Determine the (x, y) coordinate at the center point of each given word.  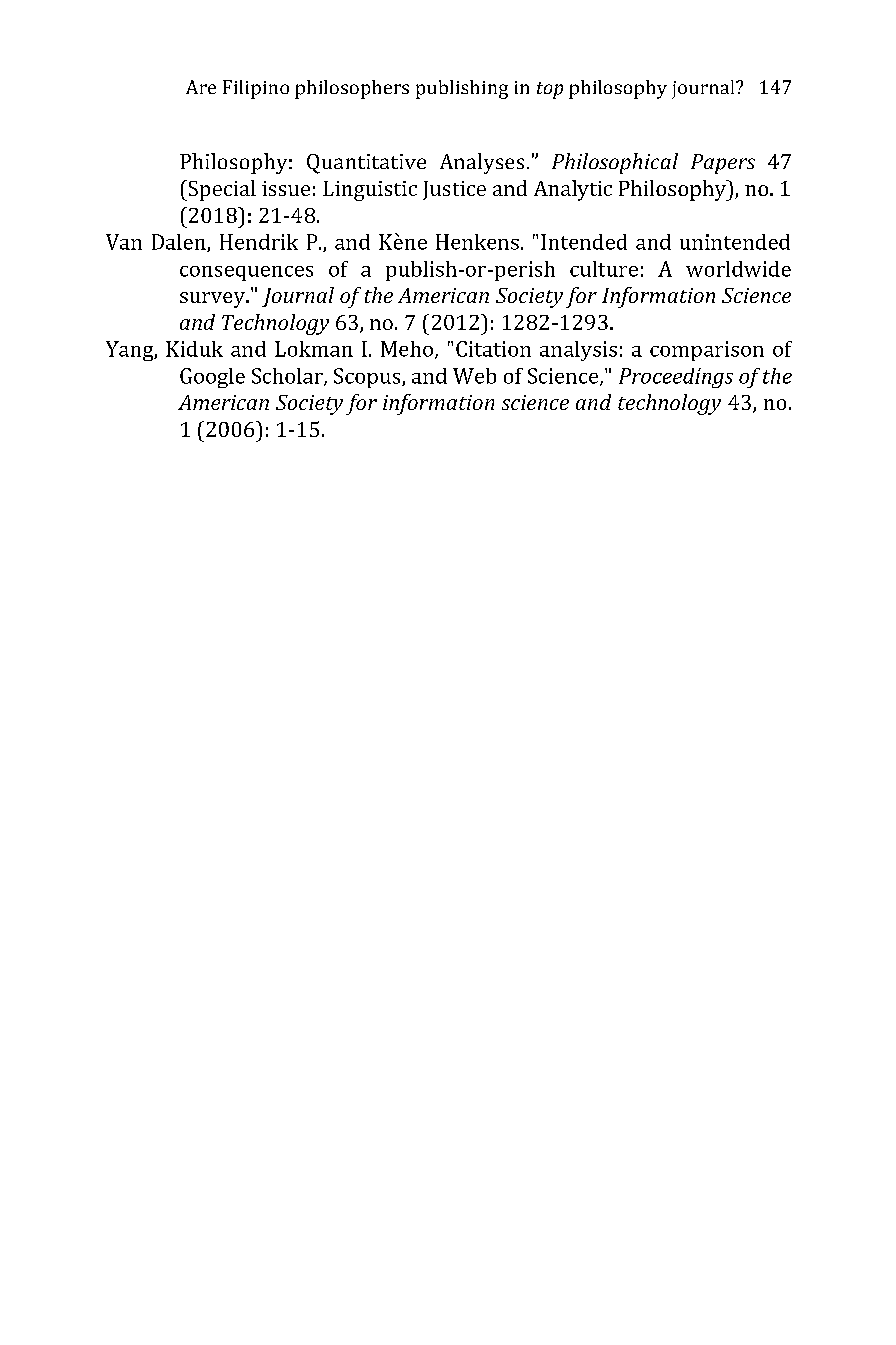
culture (604, 269)
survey (213, 300)
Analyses (482, 163)
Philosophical (615, 163)
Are (201, 87)
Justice (454, 190)
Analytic (573, 190)
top (550, 90)
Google (212, 378)
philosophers (352, 89)
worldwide (738, 269)
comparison (707, 351)
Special (221, 190)
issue (286, 188)
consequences (246, 273)
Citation (493, 349)
